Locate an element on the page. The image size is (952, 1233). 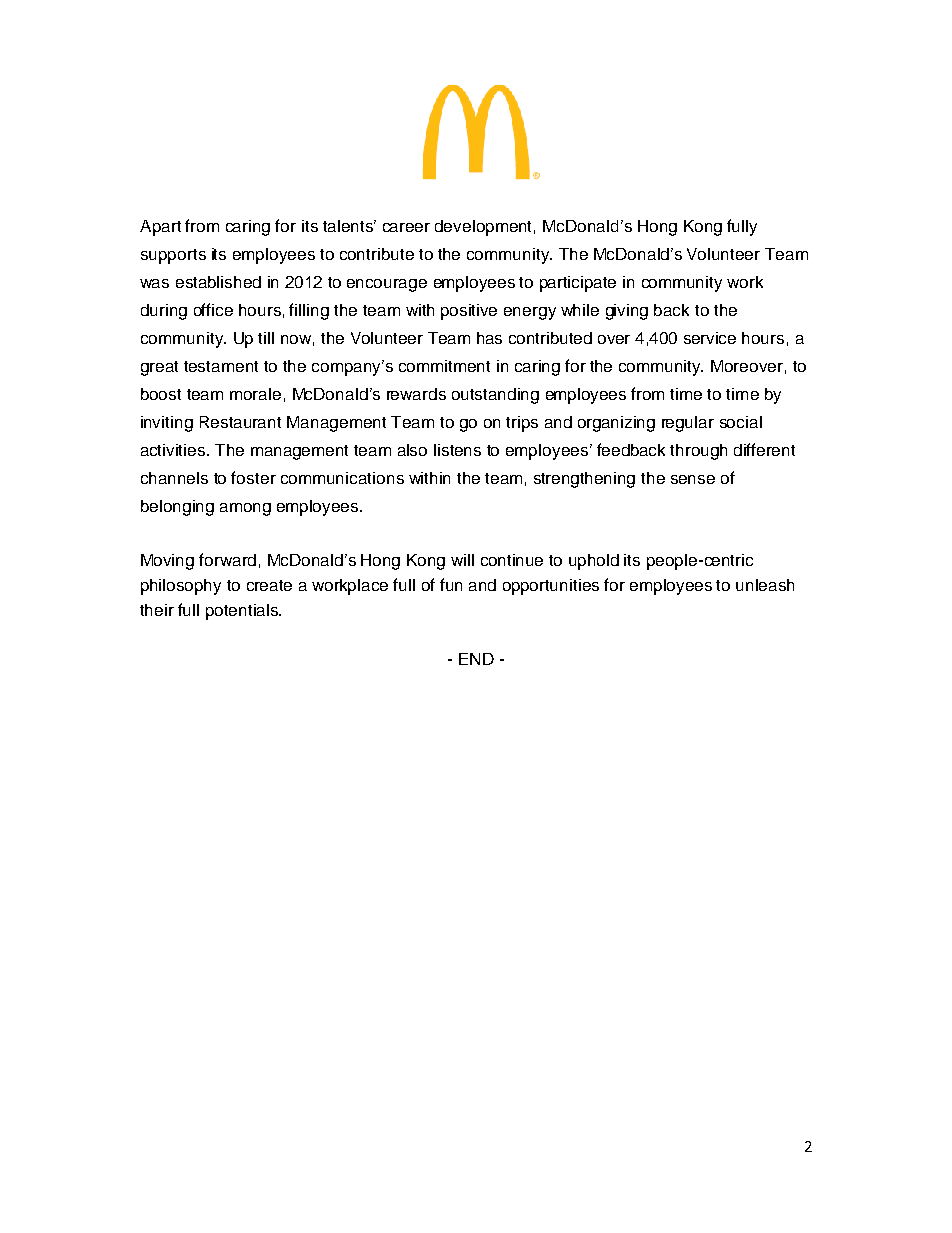
has is located at coordinates (489, 338).
